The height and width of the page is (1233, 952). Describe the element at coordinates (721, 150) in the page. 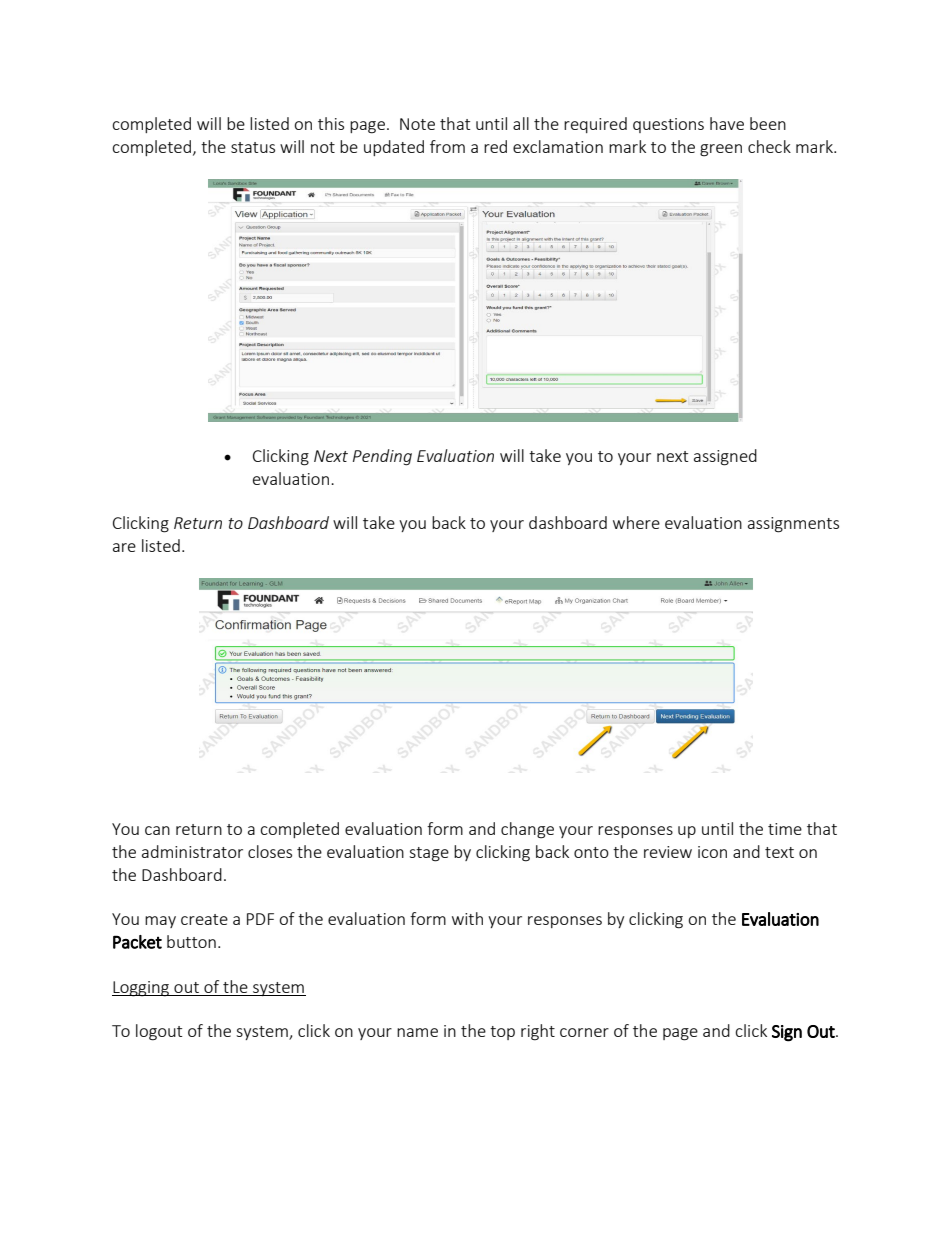

I see `green` at that location.
